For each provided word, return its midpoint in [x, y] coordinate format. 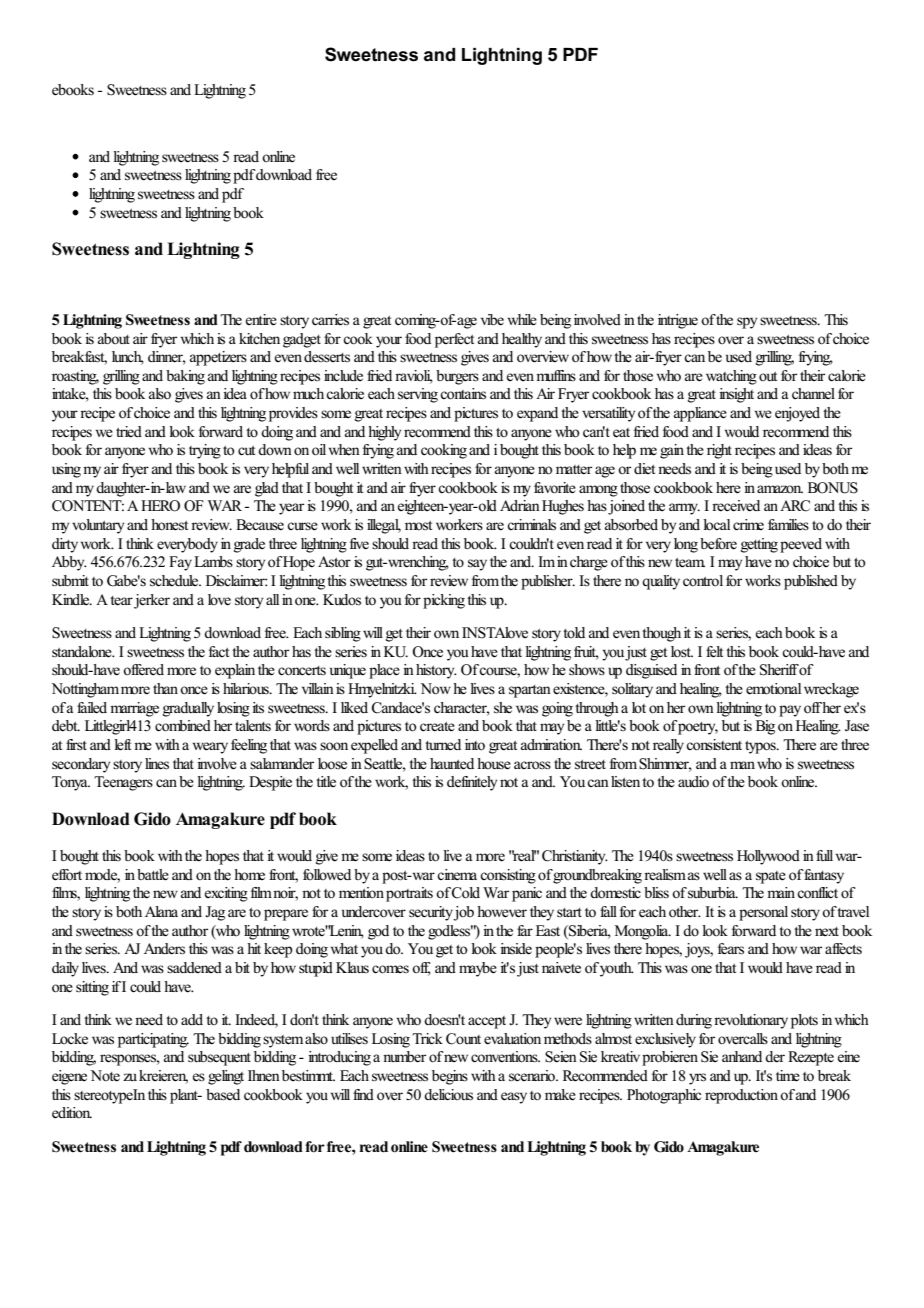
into [475, 744]
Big [765, 727]
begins [450, 1077]
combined [183, 726]
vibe [492, 320]
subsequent [219, 1058]
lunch [128, 358]
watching [731, 377]
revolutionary [751, 1021]
